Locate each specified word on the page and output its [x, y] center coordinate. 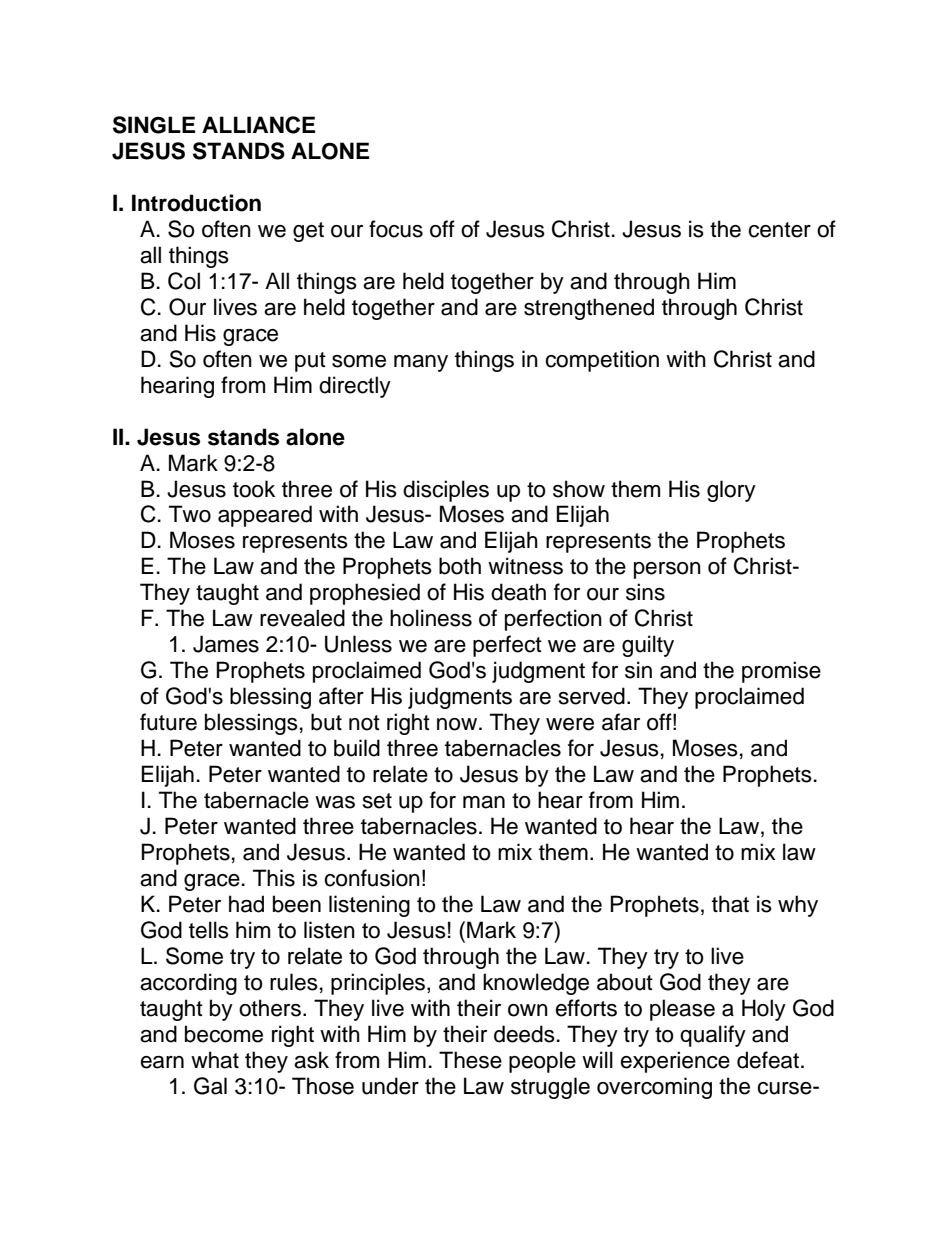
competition [602, 361]
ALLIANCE [258, 125]
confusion [372, 878]
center [779, 230]
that [730, 904]
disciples [446, 491]
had [246, 904]
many [421, 363]
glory [731, 491]
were [570, 724]
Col [184, 281]
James [226, 644]
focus [396, 229]
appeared [265, 516]
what [215, 1060]
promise [781, 672]
